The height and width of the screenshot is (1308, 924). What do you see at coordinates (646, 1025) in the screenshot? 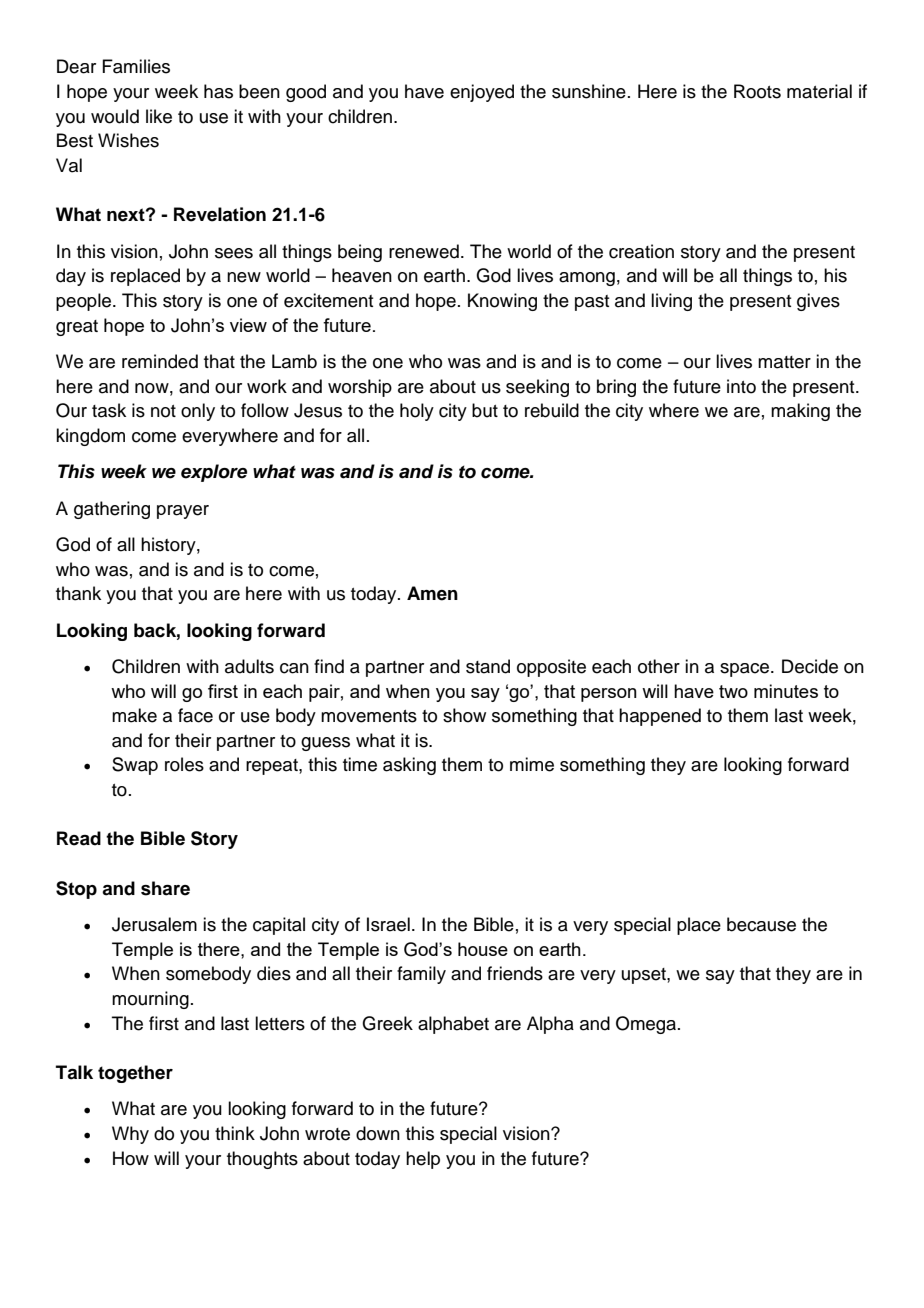
I see `Omega` at bounding box center [646, 1025].
